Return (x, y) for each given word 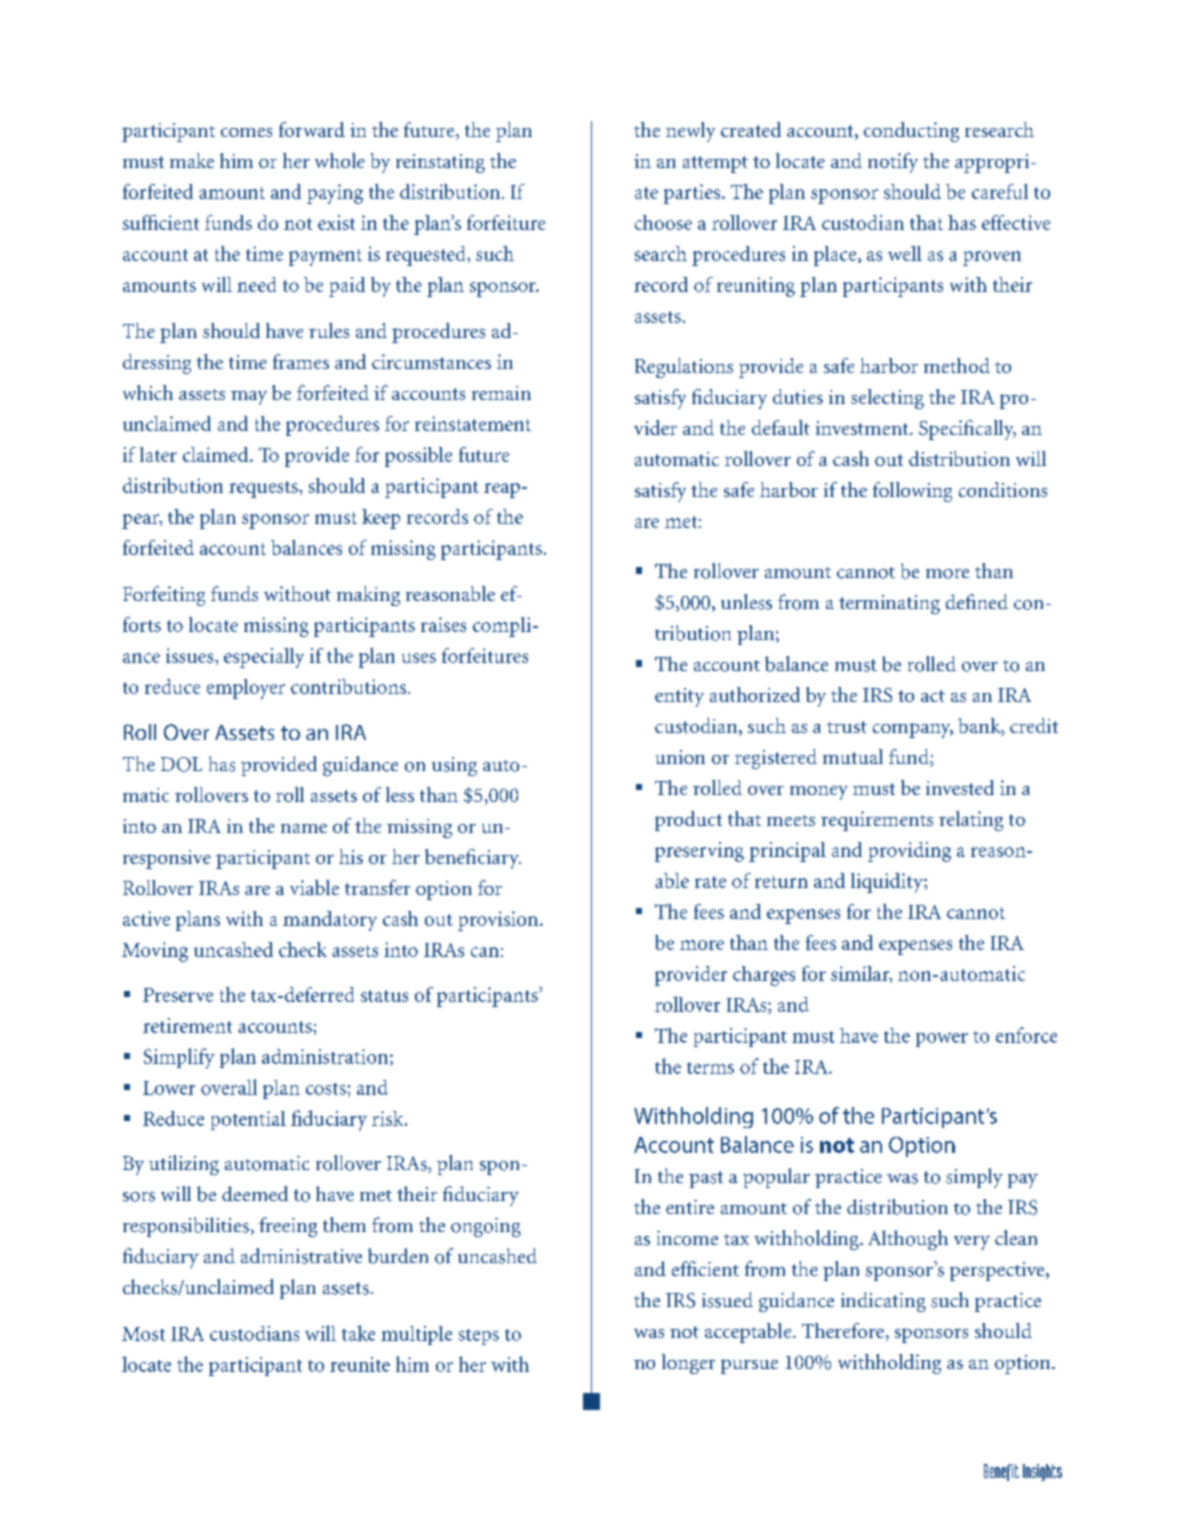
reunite (360, 1364)
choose (663, 222)
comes (246, 132)
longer (688, 1364)
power (942, 1040)
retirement (187, 1025)
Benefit (1001, 1472)
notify (893, 163)
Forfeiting (164, 596)
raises (443, 624)
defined (977, 601)
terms (710, 1068)
